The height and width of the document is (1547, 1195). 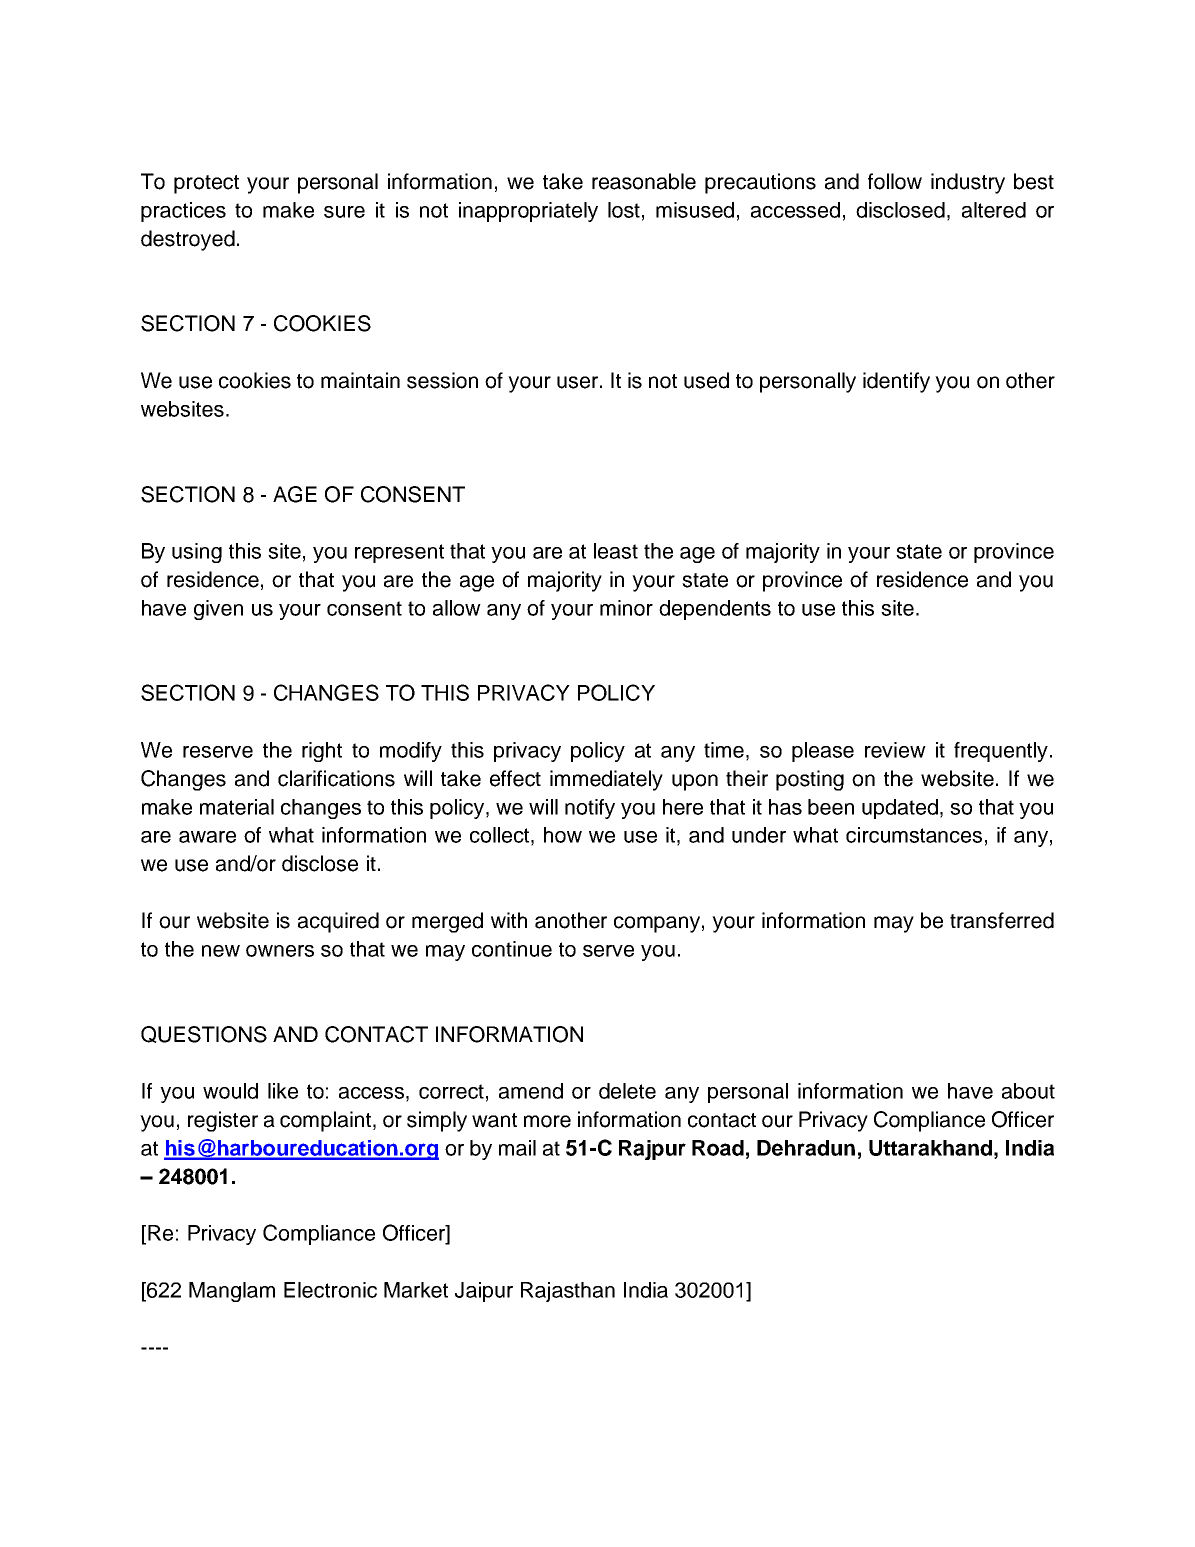 What do you see at coordinates (344, 212) in the document?
I see `sure` at bounding box center [344, 212].
